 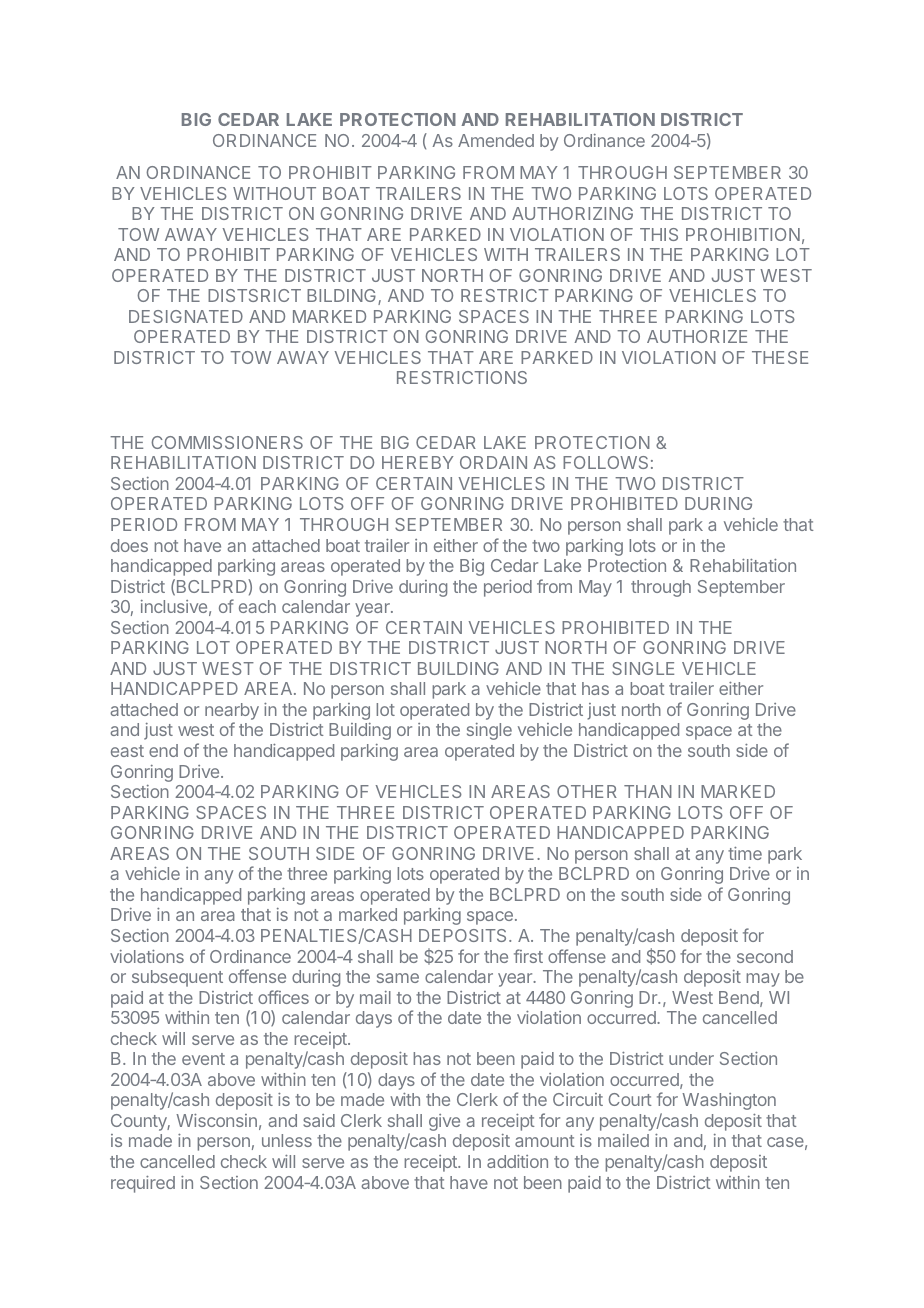 I want to click on same, so click(x=398, y=978).
